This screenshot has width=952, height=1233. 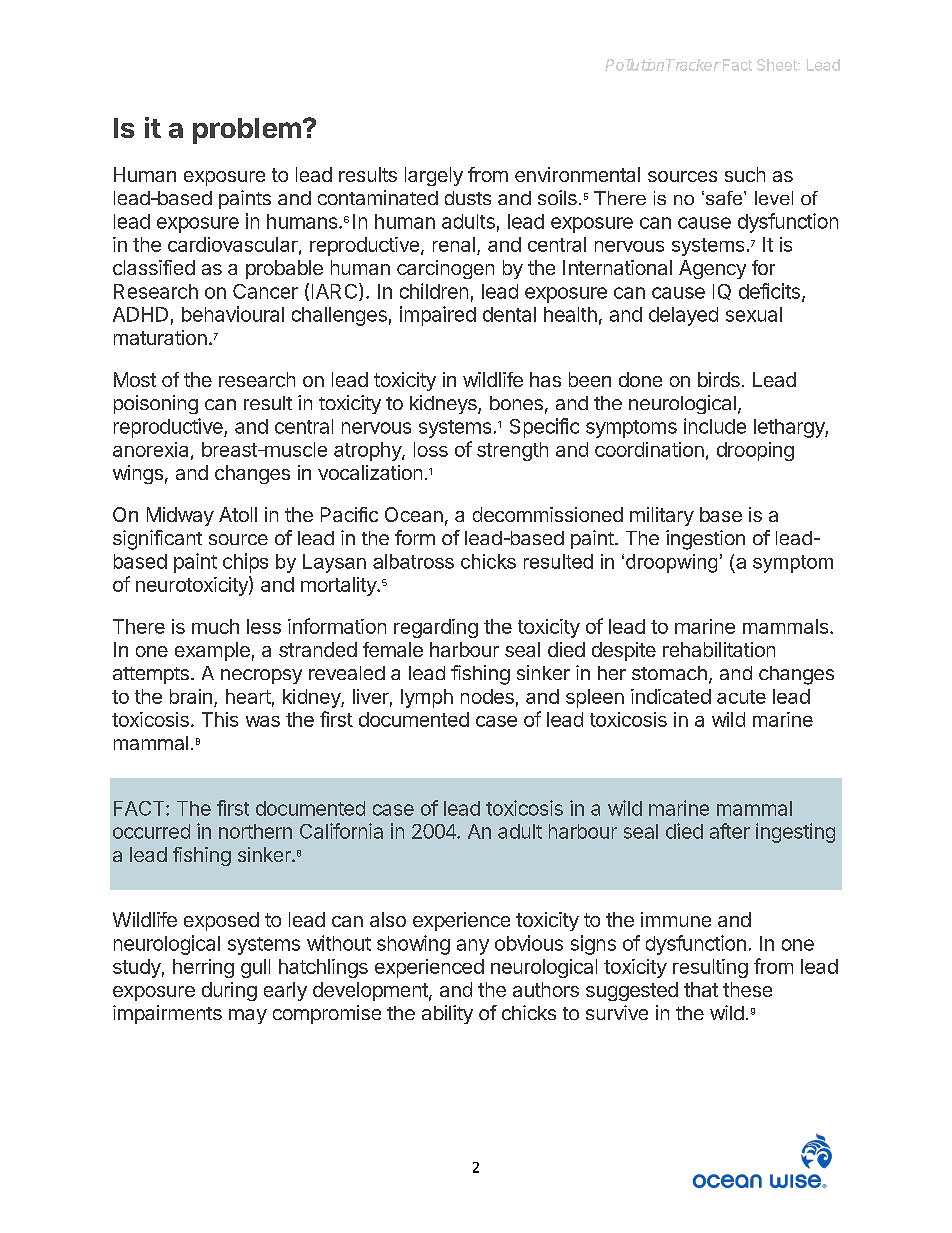 I want to click on Atoll, so click(x=238, y=514).
